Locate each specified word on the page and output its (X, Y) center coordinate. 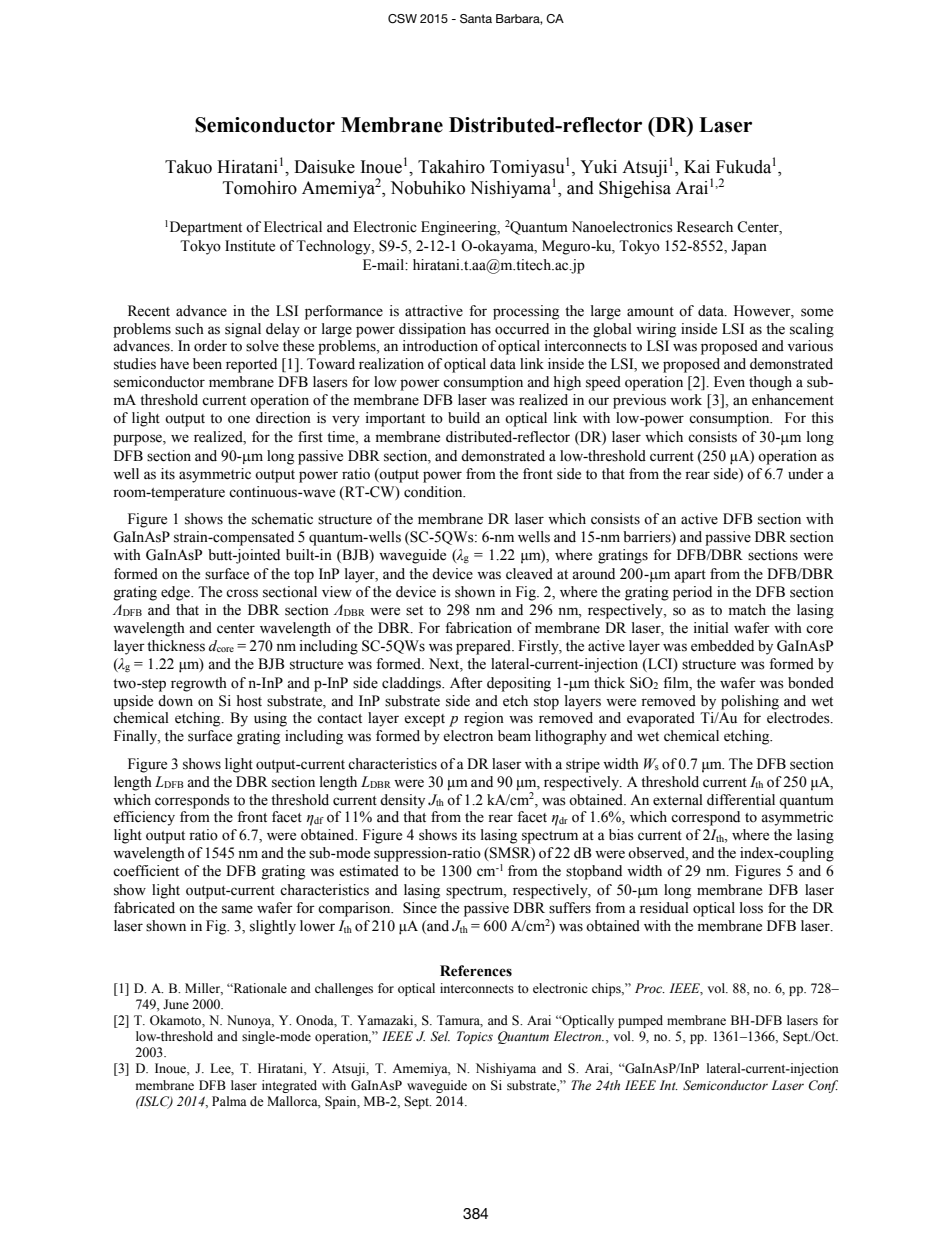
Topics (475, 1037)
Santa (476, 18)
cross (242, 593)
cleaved (529, 574)
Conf (823, 1086)
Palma (229, 1101)
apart (690, 576)
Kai (697, 167)
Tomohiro (260, 188)
